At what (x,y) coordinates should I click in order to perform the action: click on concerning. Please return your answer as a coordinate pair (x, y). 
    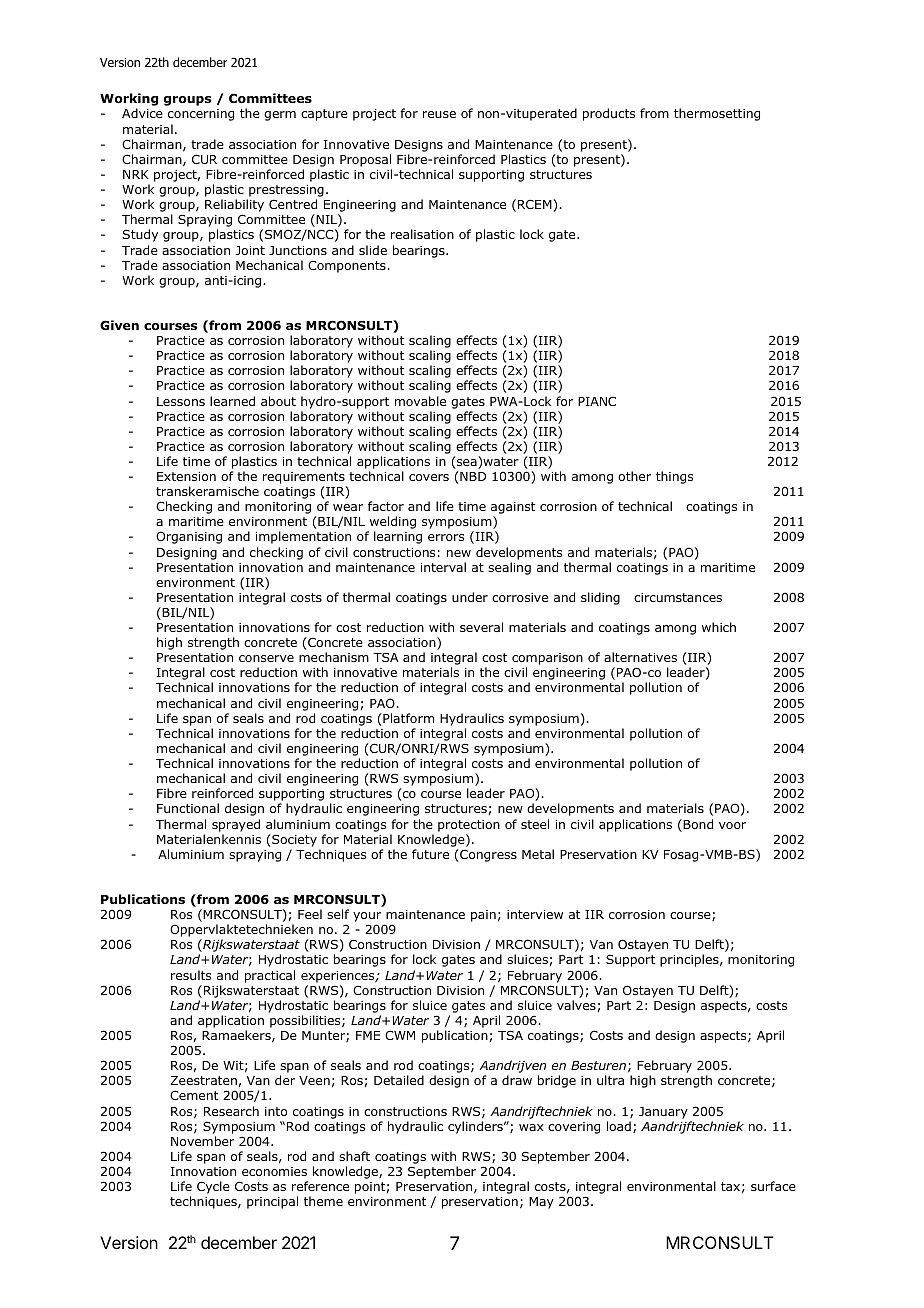
    Looking at the image, I should click on (201, 115).
